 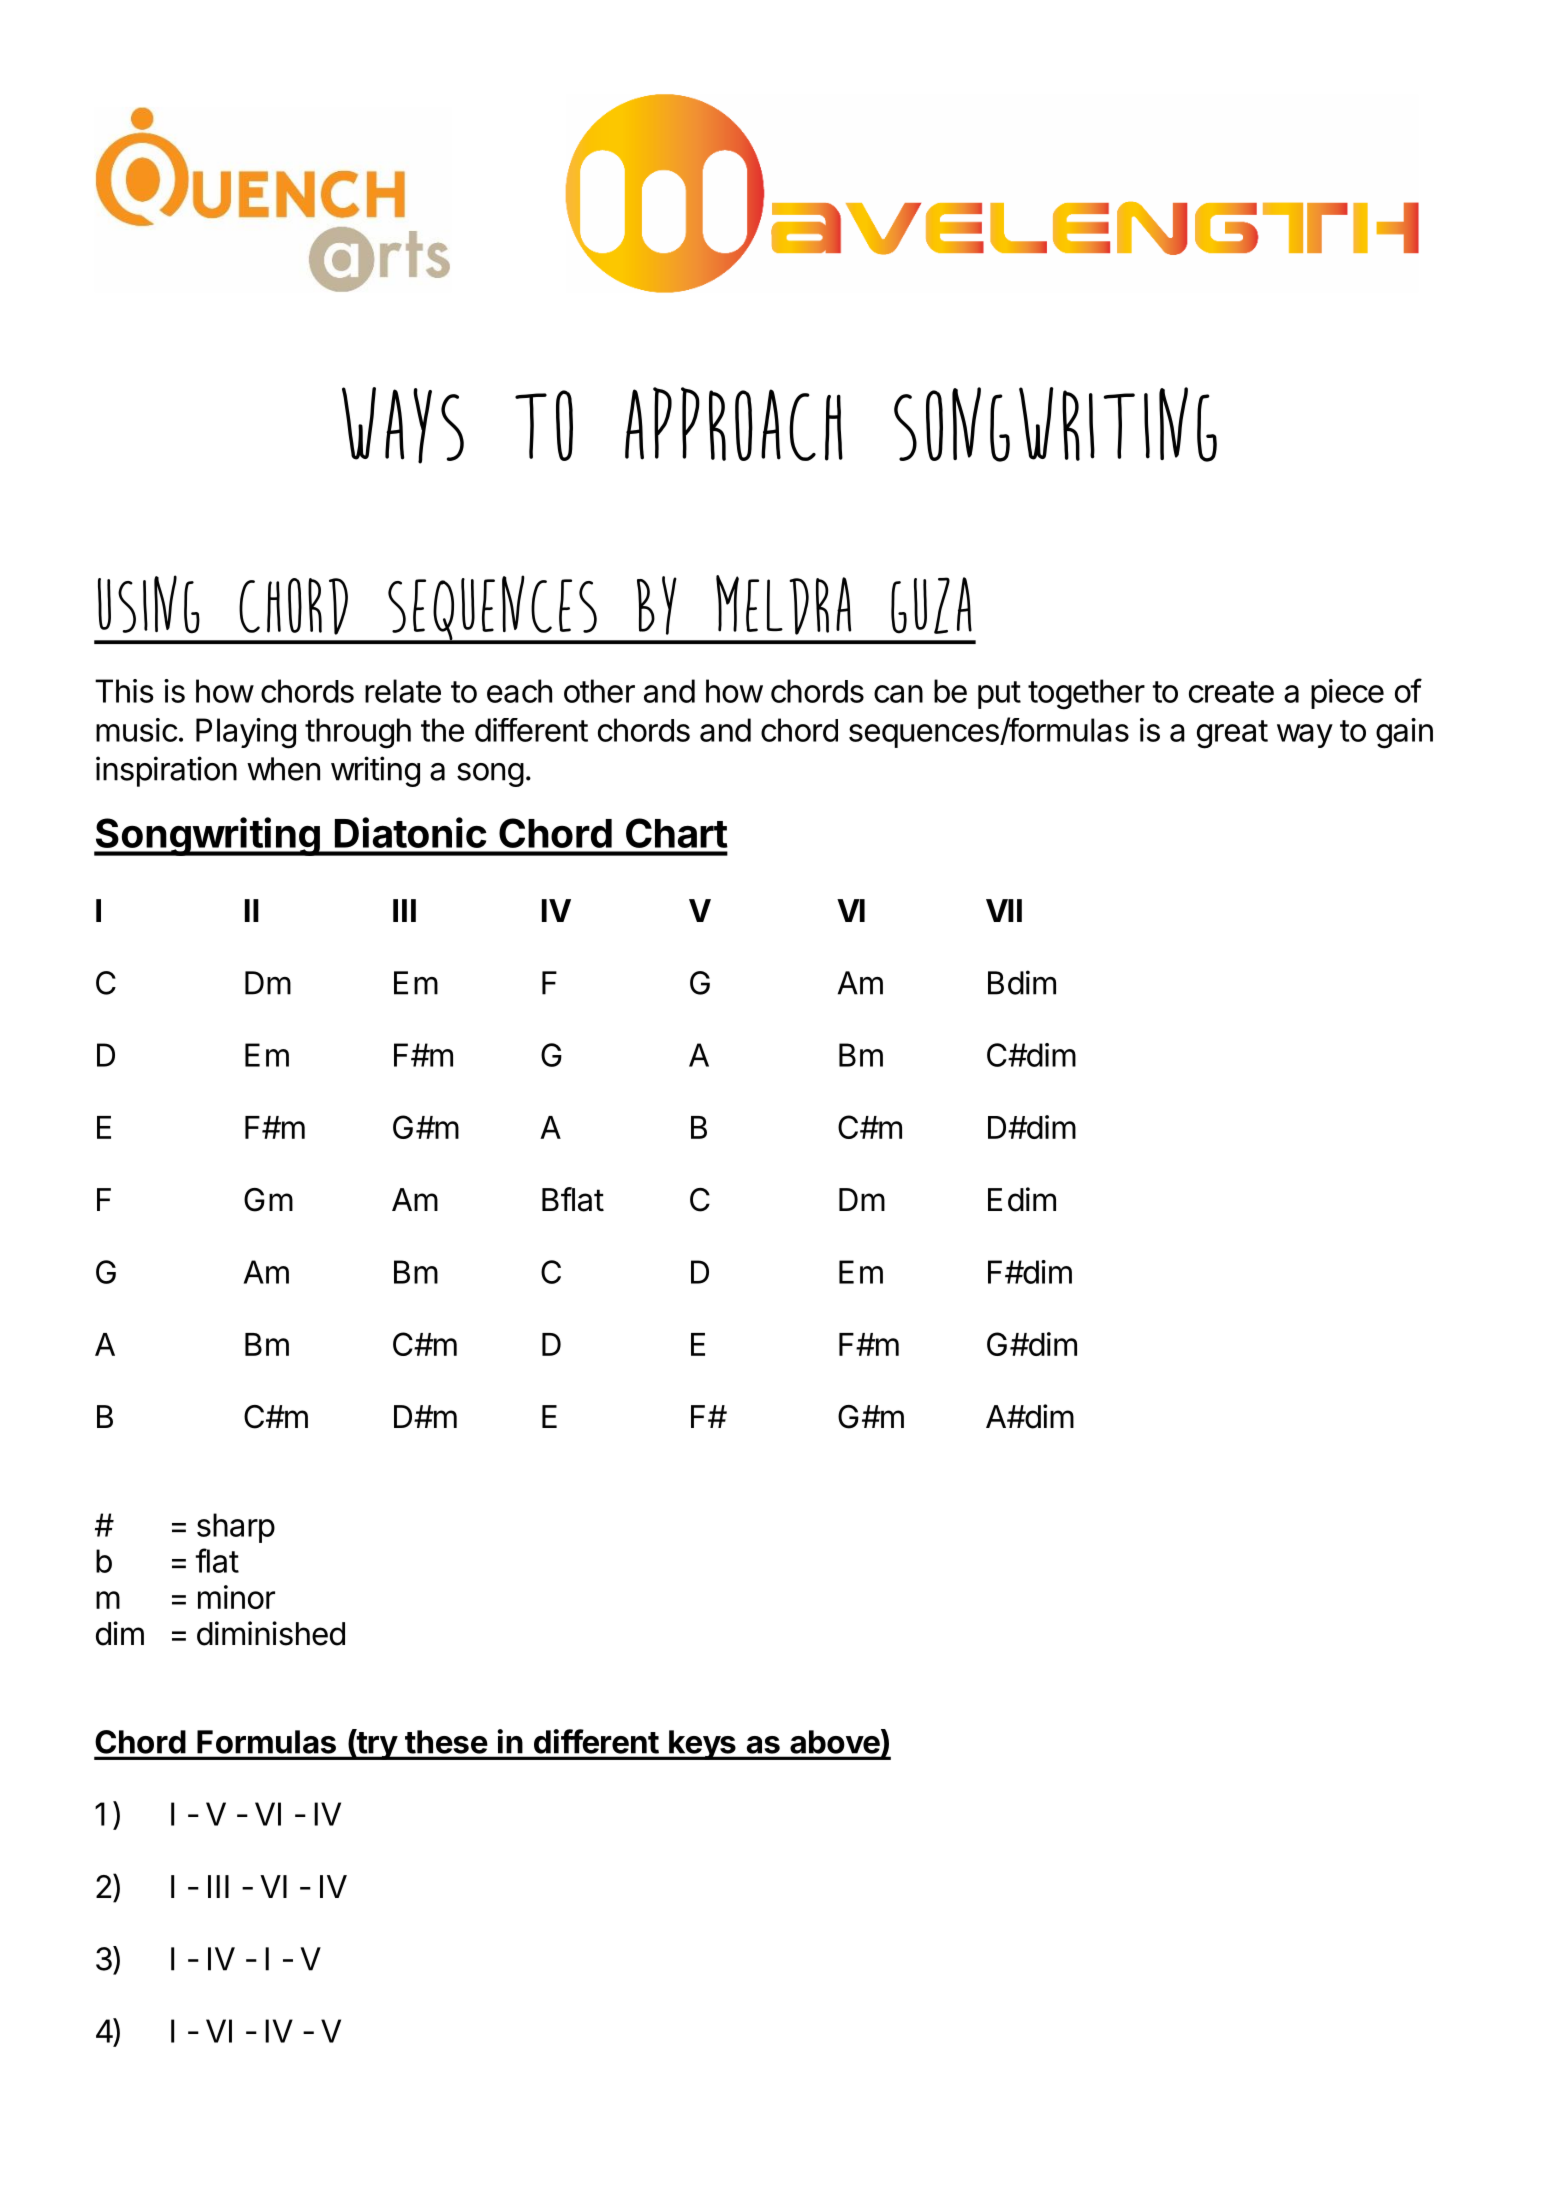 What do you see at coordinates (1232, 734) in the screenshot?
I see `great` at bounding box center [1232, 734].
